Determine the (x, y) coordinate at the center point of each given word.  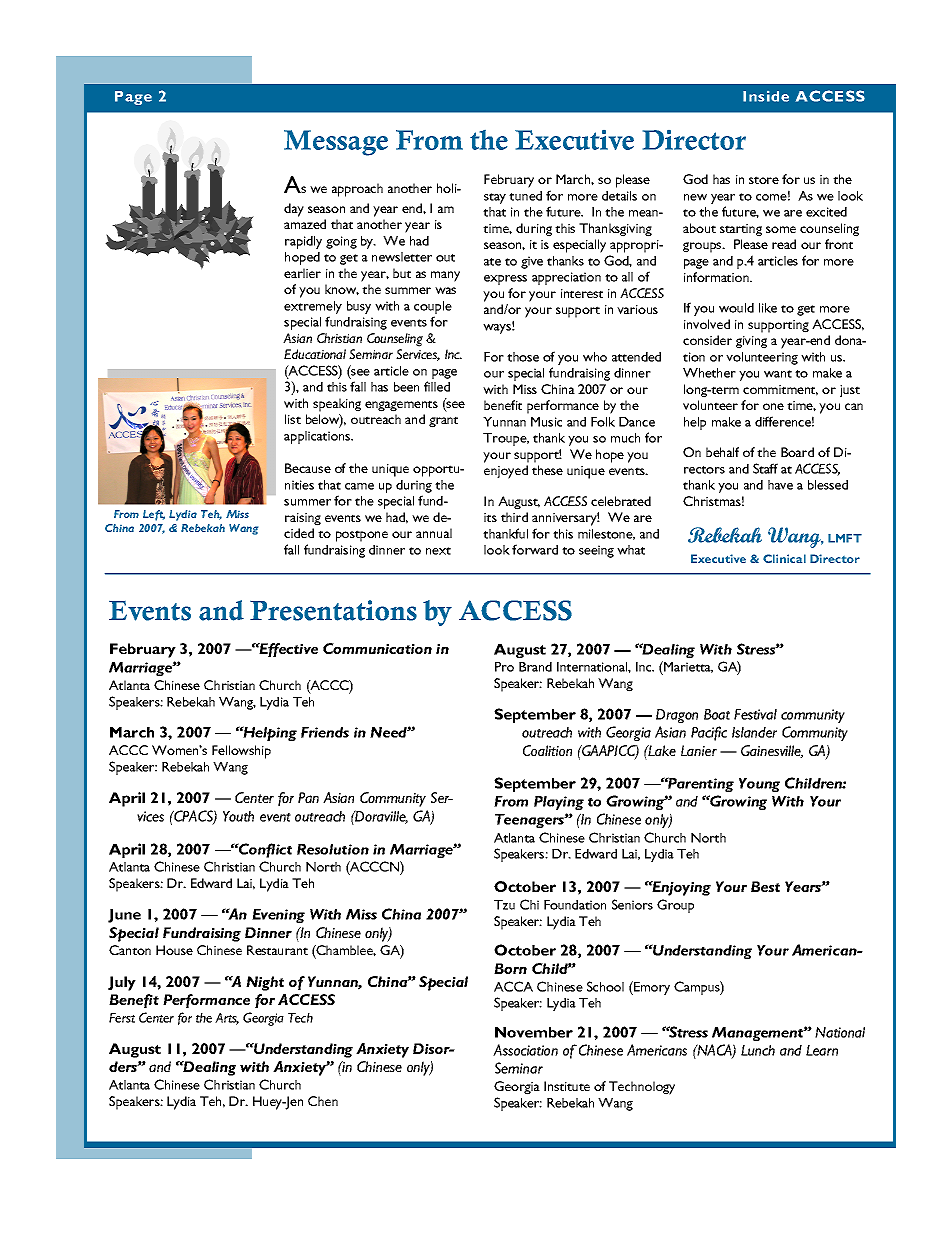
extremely (313, 309)
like (768, 308)
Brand (535, 667)
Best (765, 886)
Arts (227, 1019)
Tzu (504, 905)
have (780, 485)
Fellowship (241, 752)
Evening (278, 916)
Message (336, 143)
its (490, 517)
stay (495, 198)
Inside (766, 96)
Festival (755, 714)
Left (154, 515)
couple (433, 309)
